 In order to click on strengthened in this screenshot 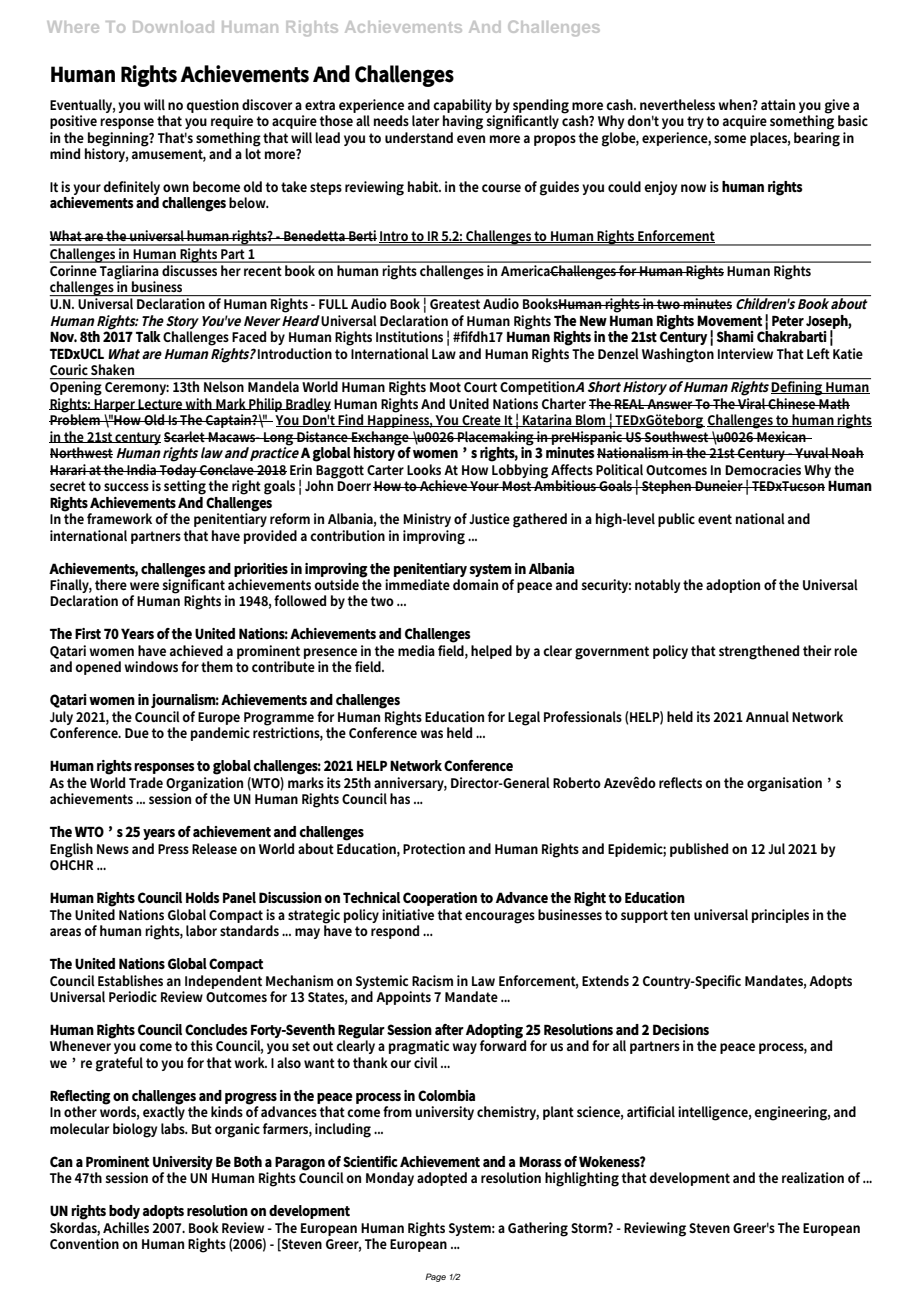, I will do `click(759, 652)`.
